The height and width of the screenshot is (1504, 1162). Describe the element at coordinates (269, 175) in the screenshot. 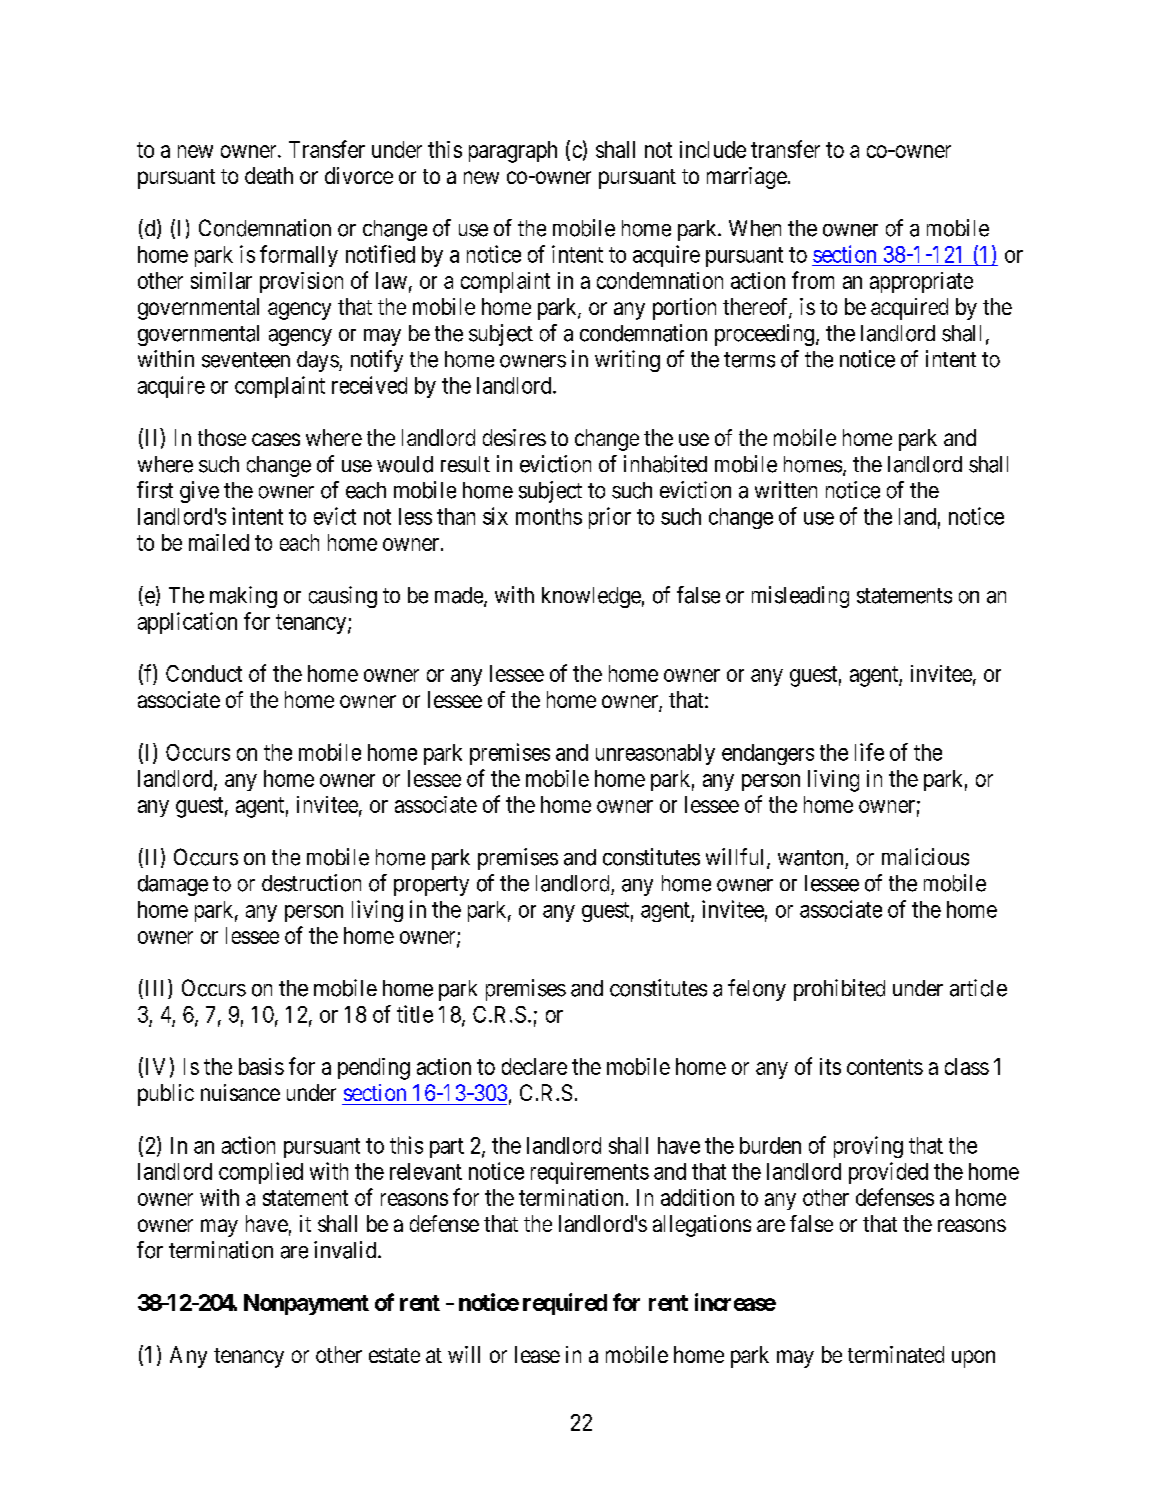

I see `death` at that location.
